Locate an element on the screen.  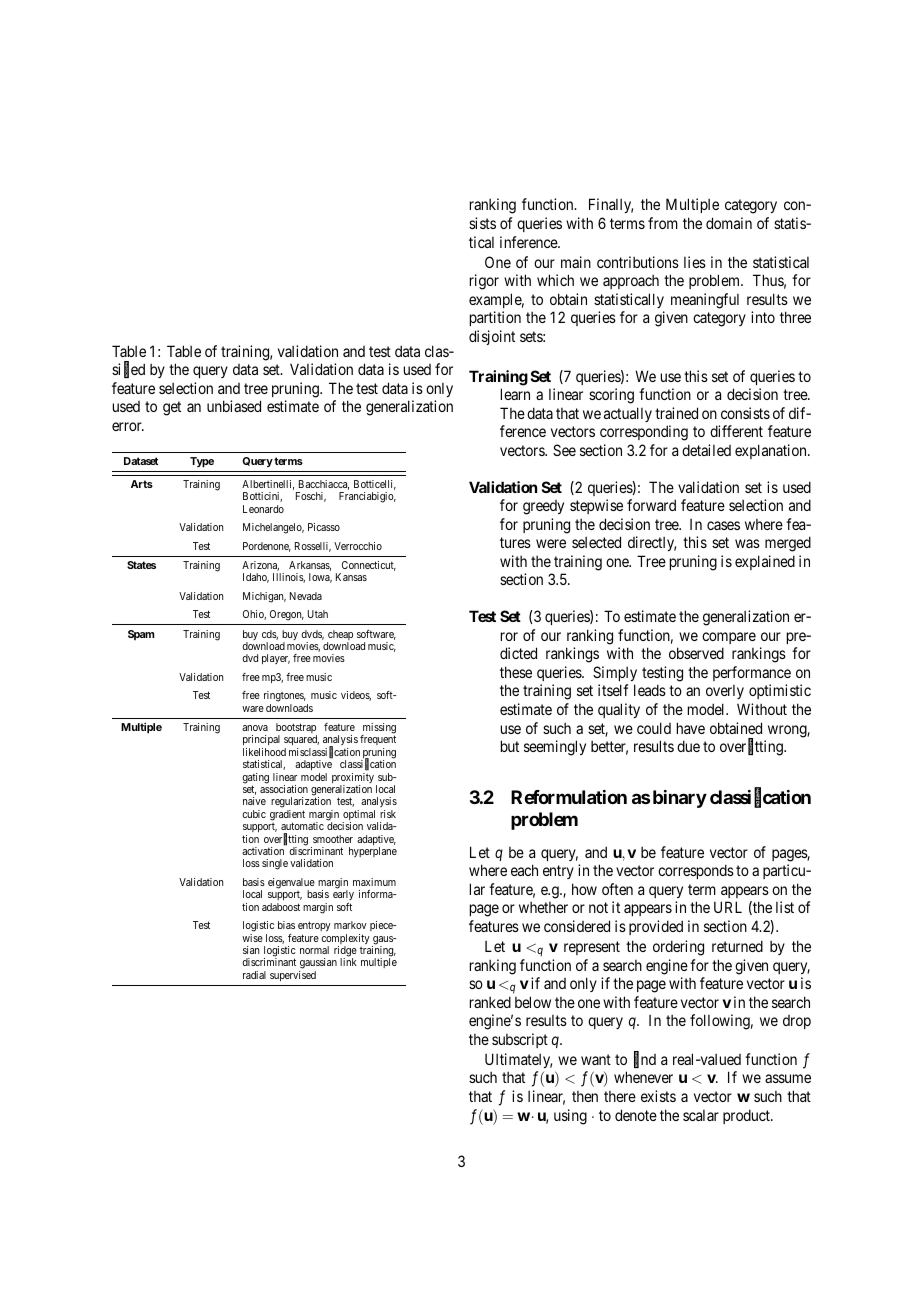
player is located at coordinates (276, 659).
